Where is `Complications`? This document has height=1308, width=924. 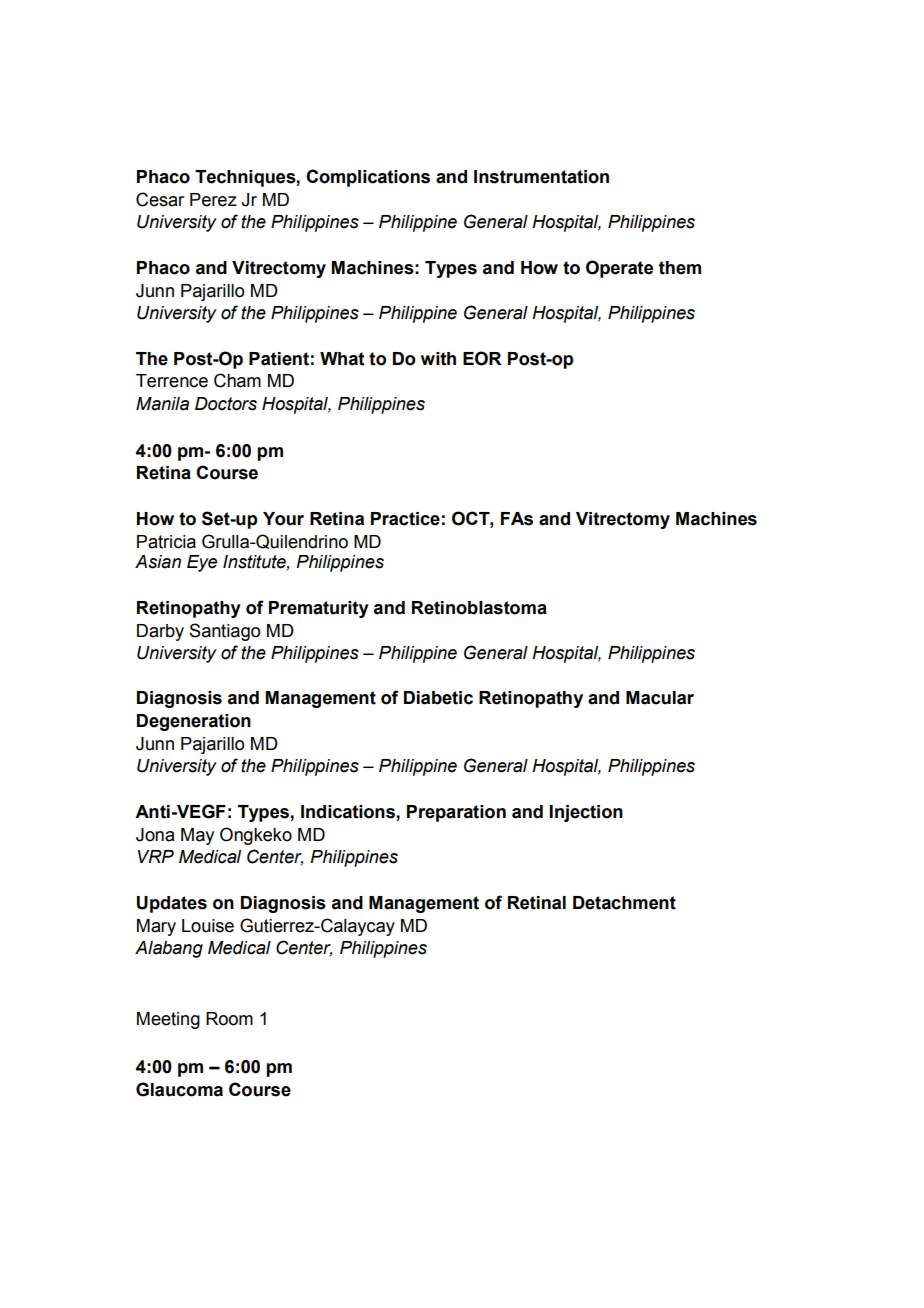
Complications is located at coordinates (368, 178).
